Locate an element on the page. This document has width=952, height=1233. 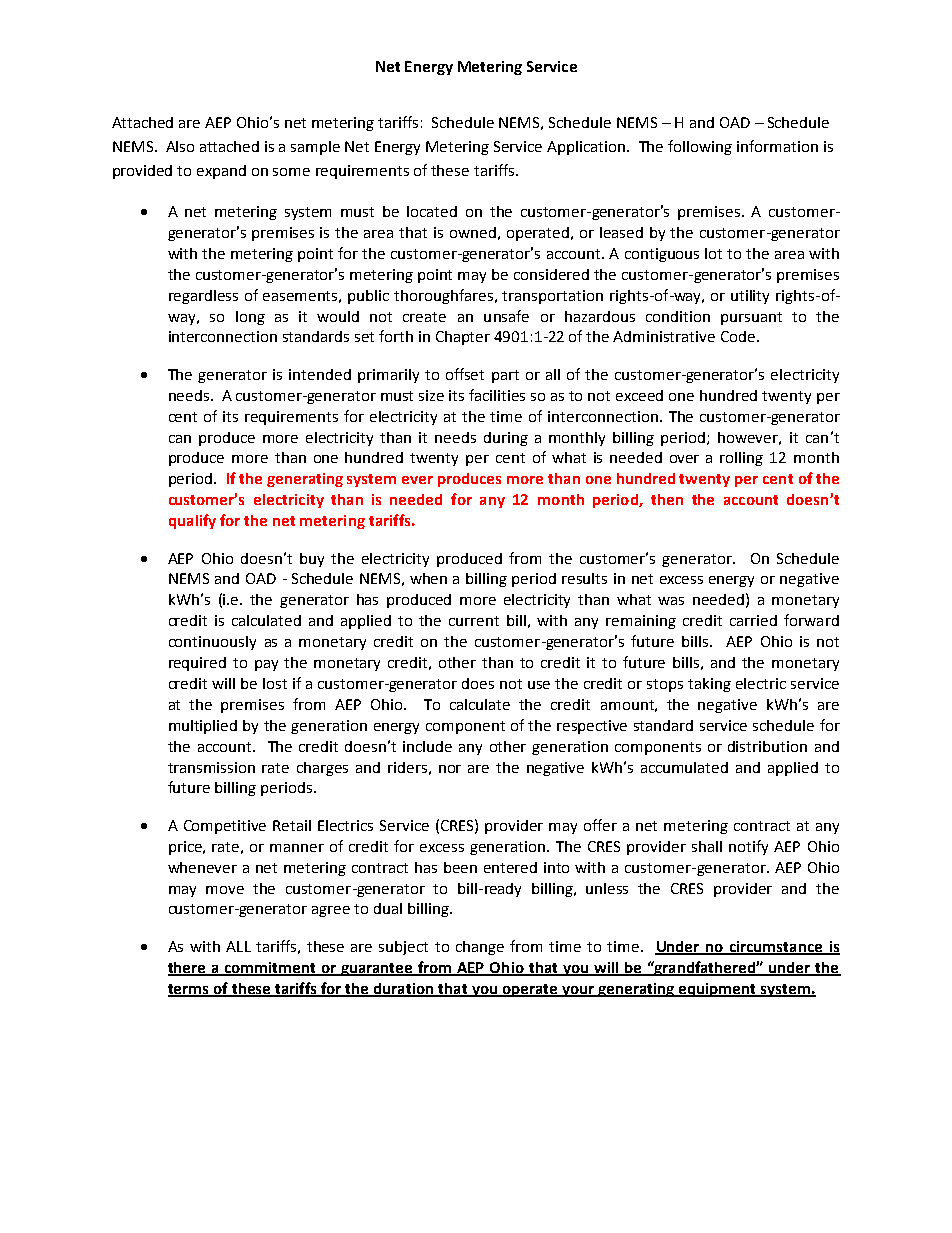
nor is located at coordinates (450, 769).
